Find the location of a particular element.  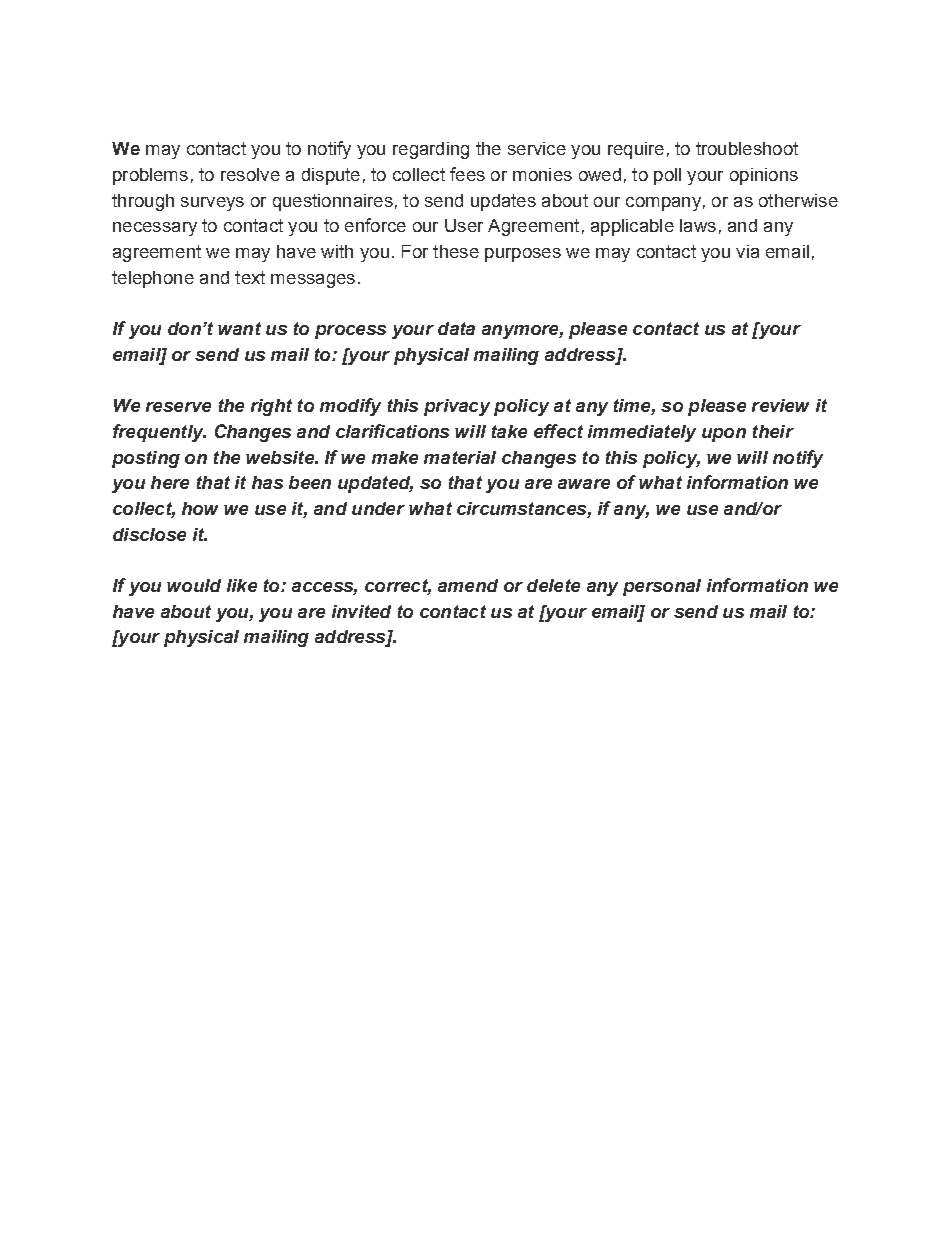

resolve is located at coordinates (250, 174).
